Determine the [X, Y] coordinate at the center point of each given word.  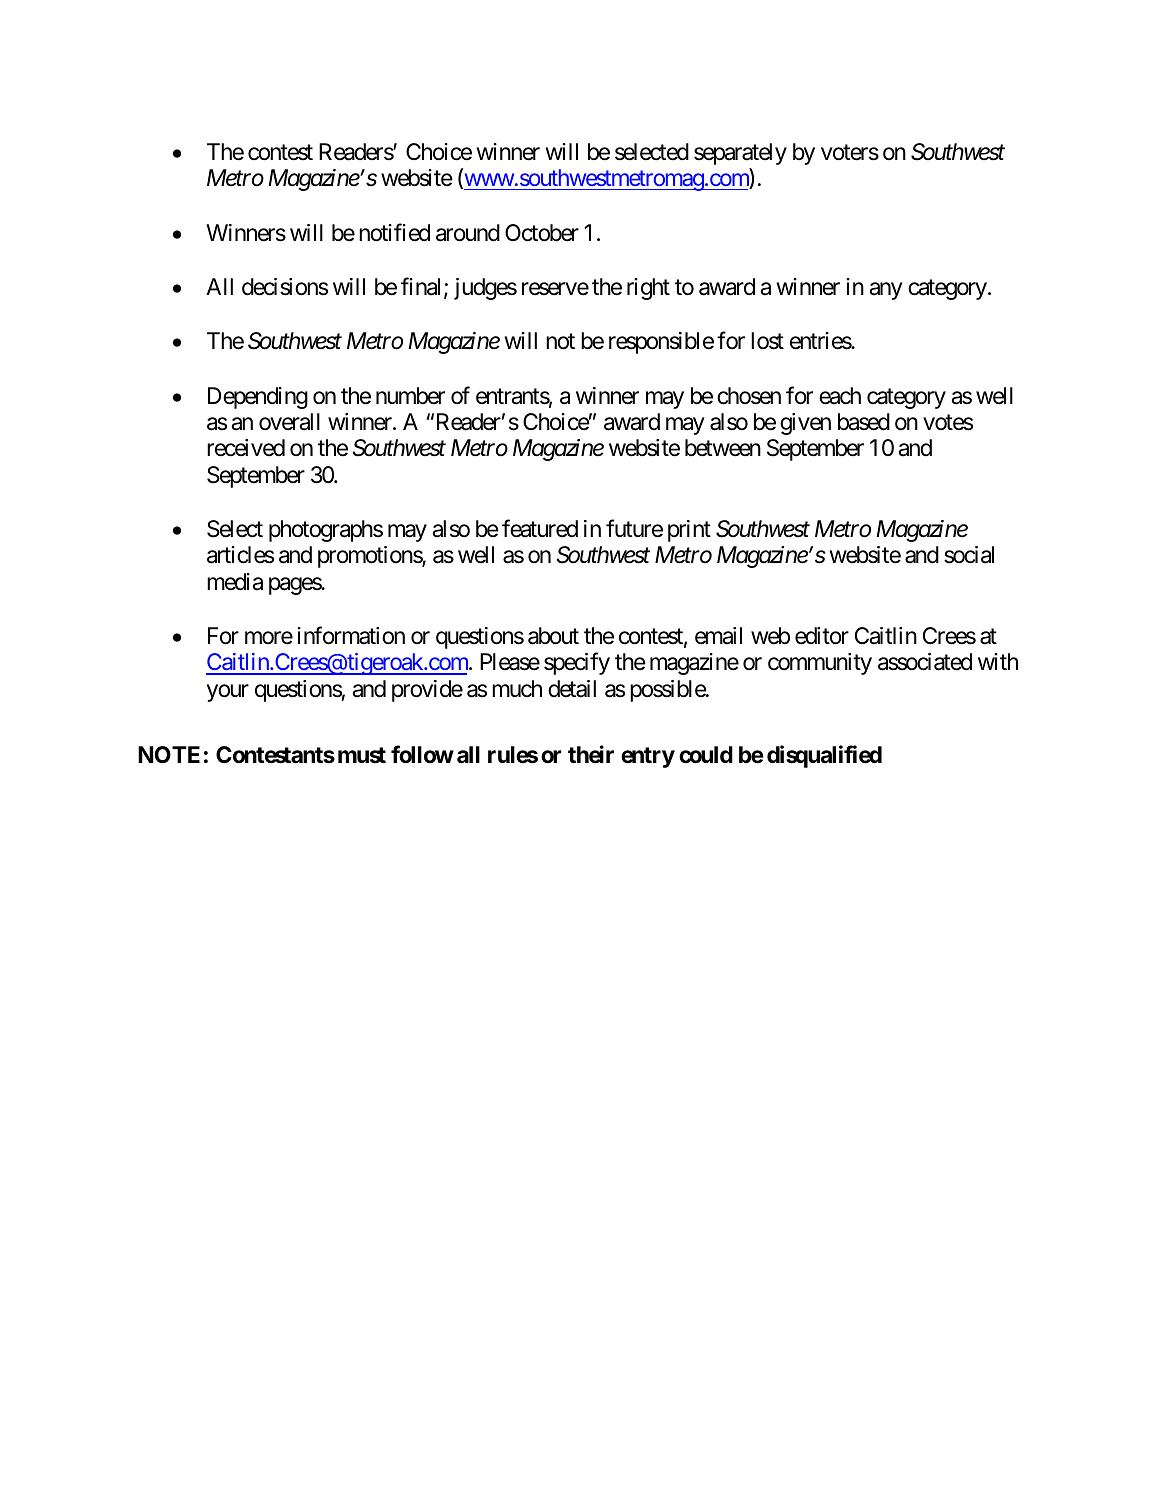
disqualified [824, 756]
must [362, 755]
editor [822, 636]
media [235, 582]
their [591, 754]
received [246, 448]
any [886, 291]
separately [740, 154]
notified [394, 232]
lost [767, 341]
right [648, 289]
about [553, 636]
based [864, 422]
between [723, 448]
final [423, 287]
